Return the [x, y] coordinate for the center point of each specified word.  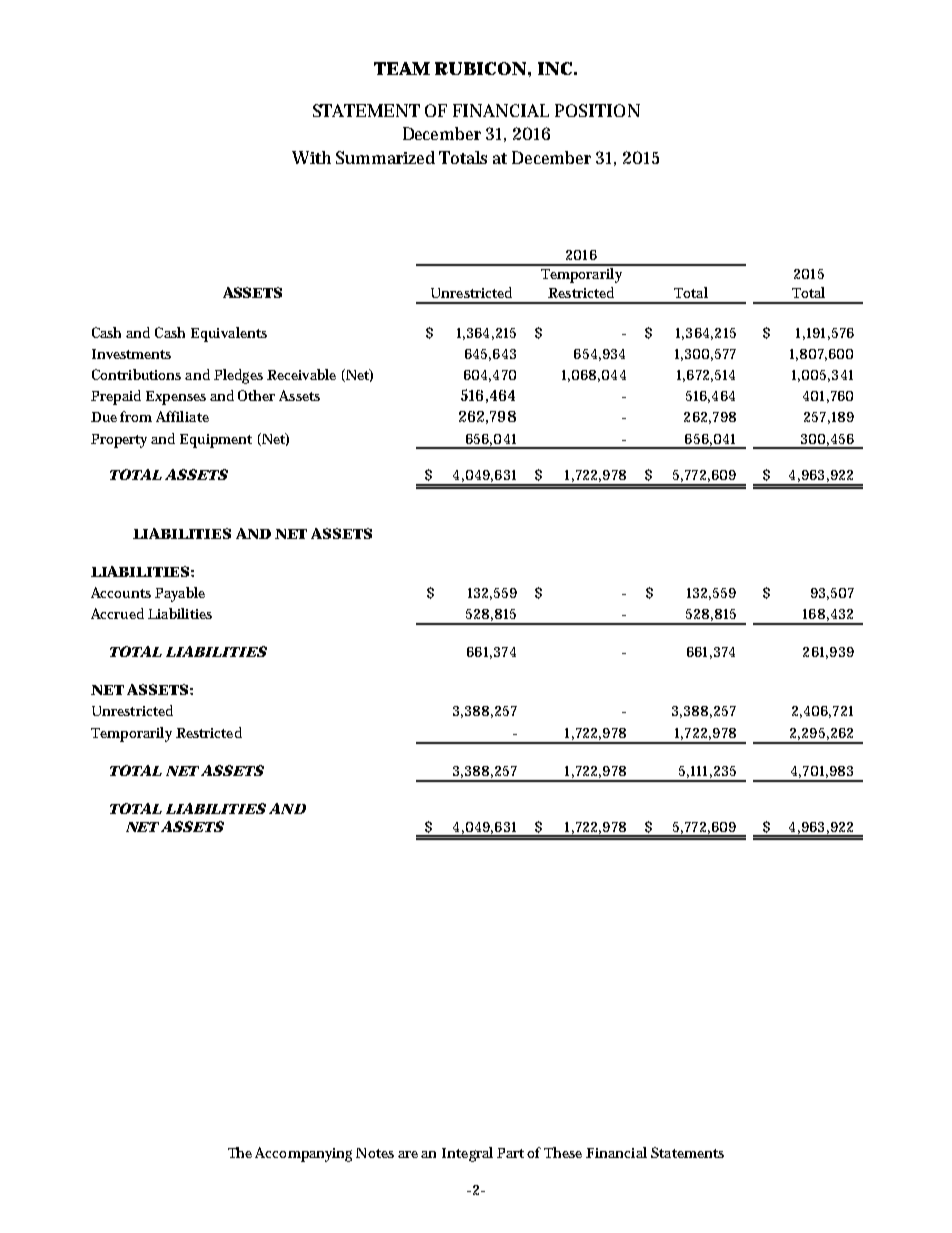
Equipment [216, 441]
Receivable [301, 374]
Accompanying [303, 1154]
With [311, 157]
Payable [180, 594]
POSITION [597, 110]
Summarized [385, 157]
